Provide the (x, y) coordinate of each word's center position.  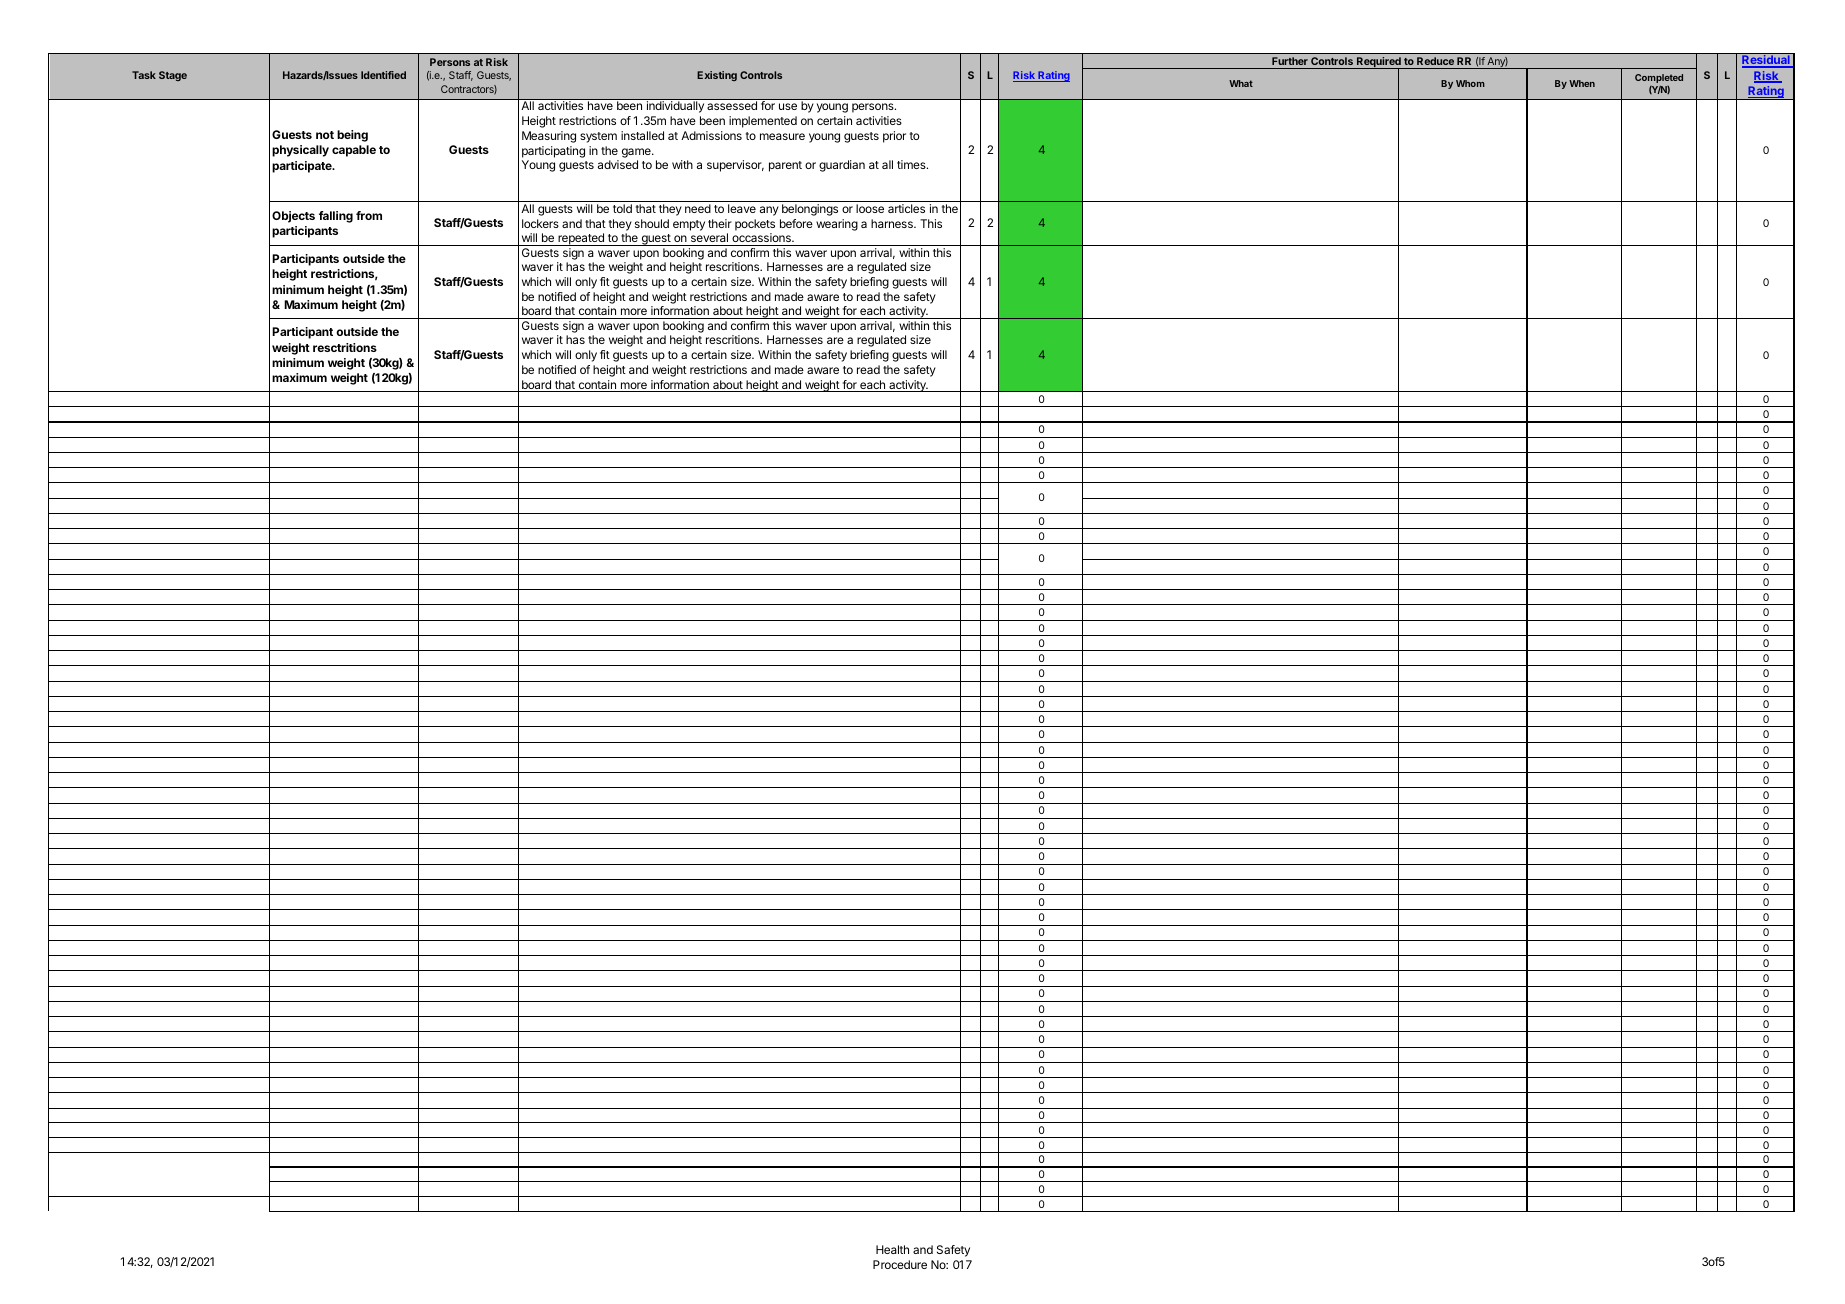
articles (906, 208)
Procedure (900, 1264)
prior (894, 137)
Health (892, 1249)
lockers (540, 223)
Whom (1470, 83)
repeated (581, 239)
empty (689, 225)
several (709, 239)
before (796, 223)
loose (870, 208)
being (352, 136)
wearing (837, 225)
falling (336, 217)
